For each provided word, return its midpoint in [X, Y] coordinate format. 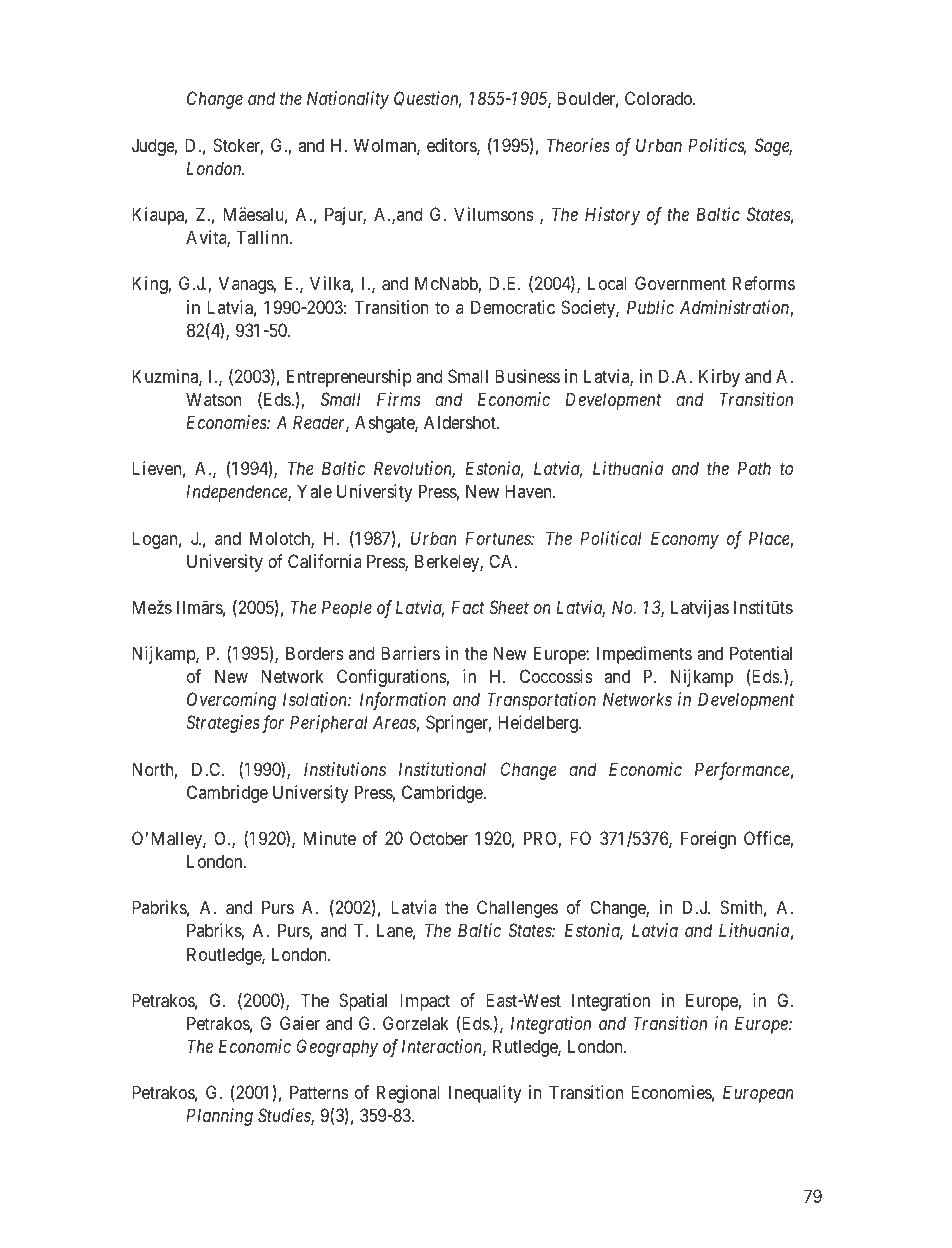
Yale [314, 491]
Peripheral [329, 724]
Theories [578, 145]
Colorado [659, 98]
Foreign [708, 840]
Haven [529, 491]
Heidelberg [539, 724]
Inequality [485, 1094]
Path [754, 468]
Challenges [517, 909]
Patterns [319, 1092]
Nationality [348, 100]
